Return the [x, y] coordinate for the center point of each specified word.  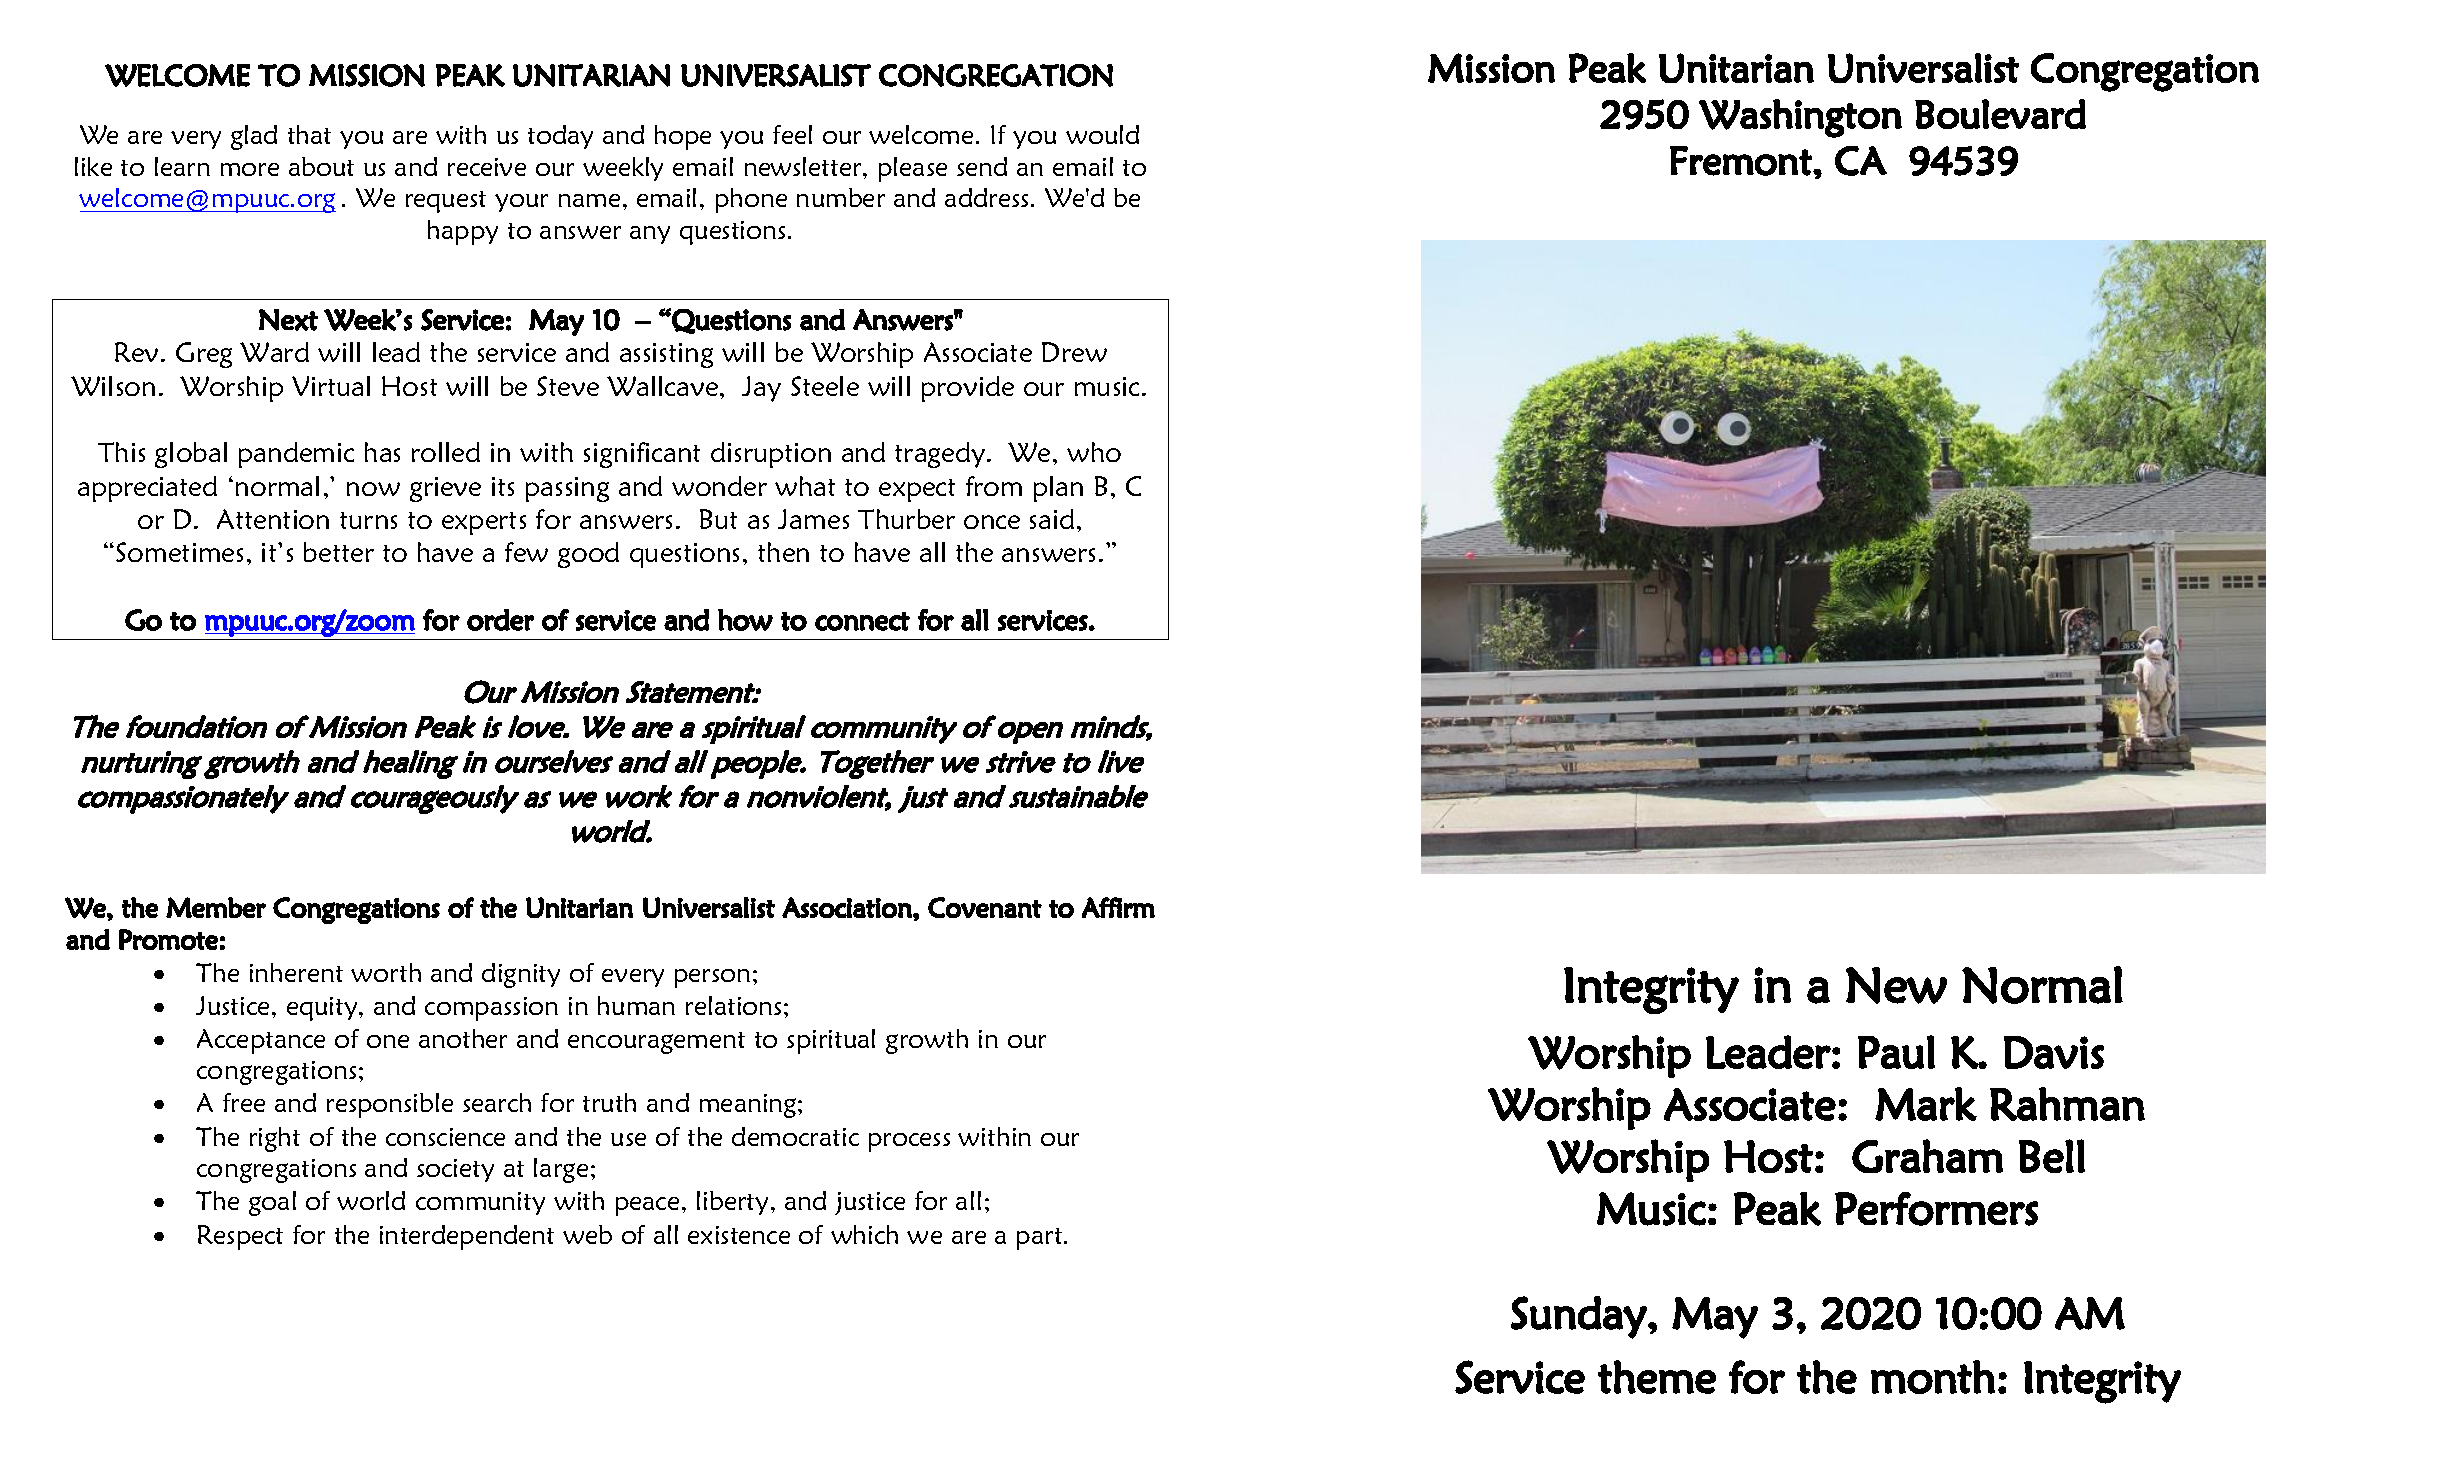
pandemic [296, 455]
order [500, 620]
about [321, 166]
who [1094, 452]
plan [1058, 489]
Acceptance [261, 1041]
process [909, 1142]
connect [862, 621]
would [1102, 134]
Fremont [1742, 161]
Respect [240, 1237]
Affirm [1118, 907]
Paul [1896, 1052]
